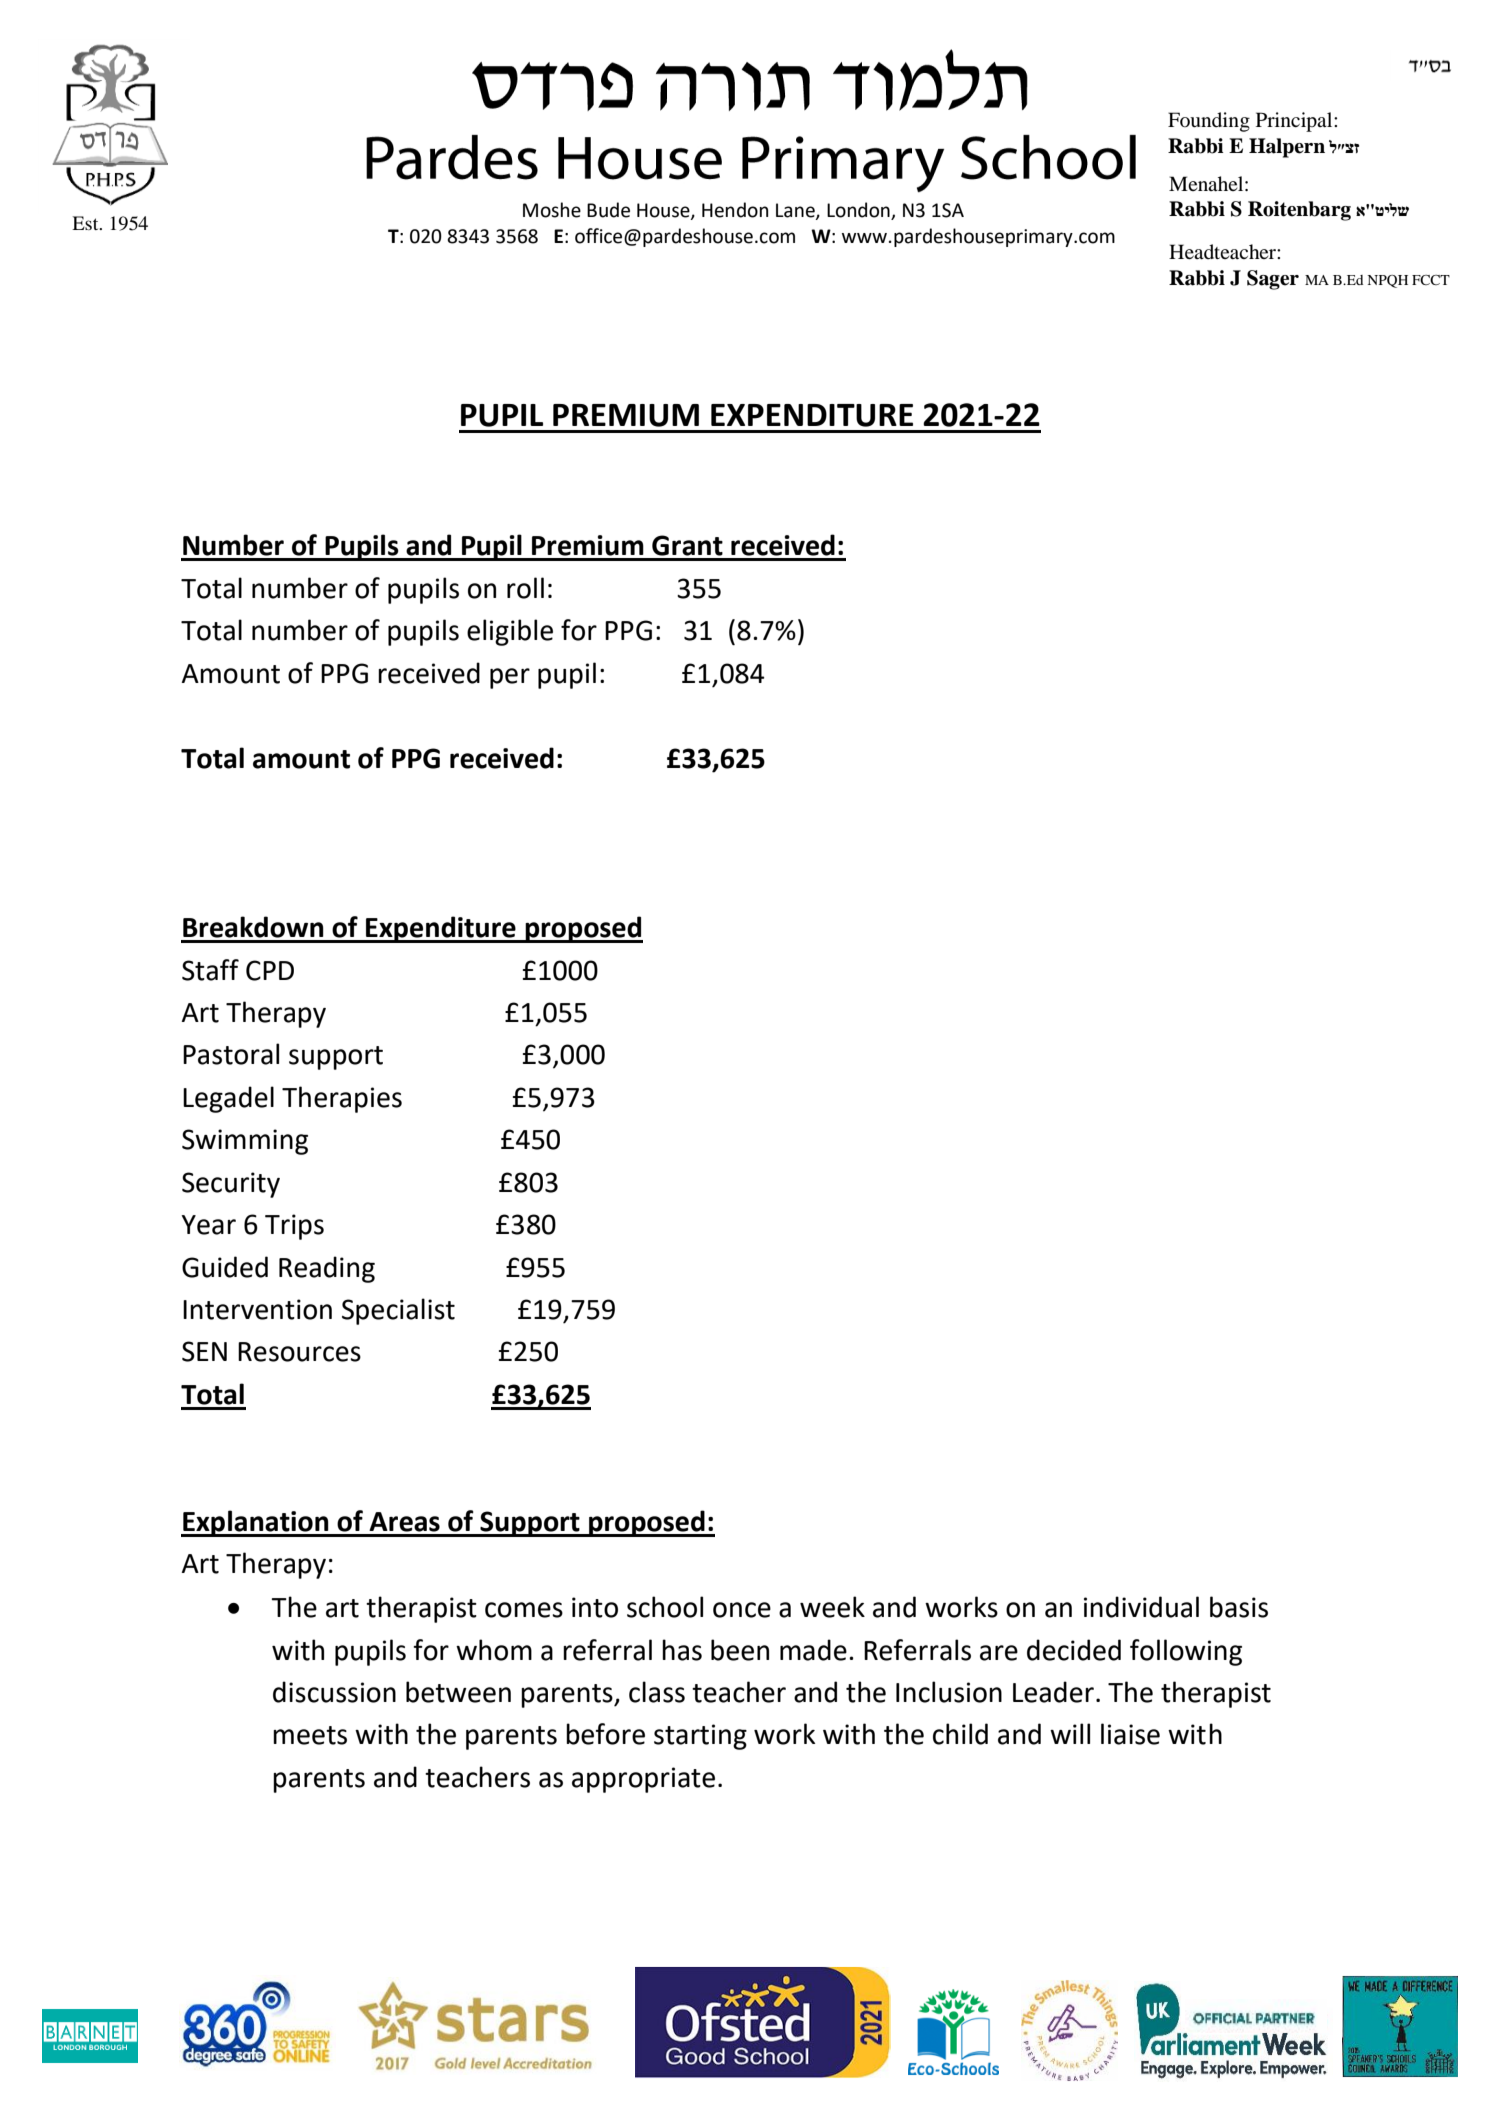 The image size is (1499, 2119). What do you see at coordinates (204, 1351) in the image?
I see `SEN` at bounding box center [204, 1351].
